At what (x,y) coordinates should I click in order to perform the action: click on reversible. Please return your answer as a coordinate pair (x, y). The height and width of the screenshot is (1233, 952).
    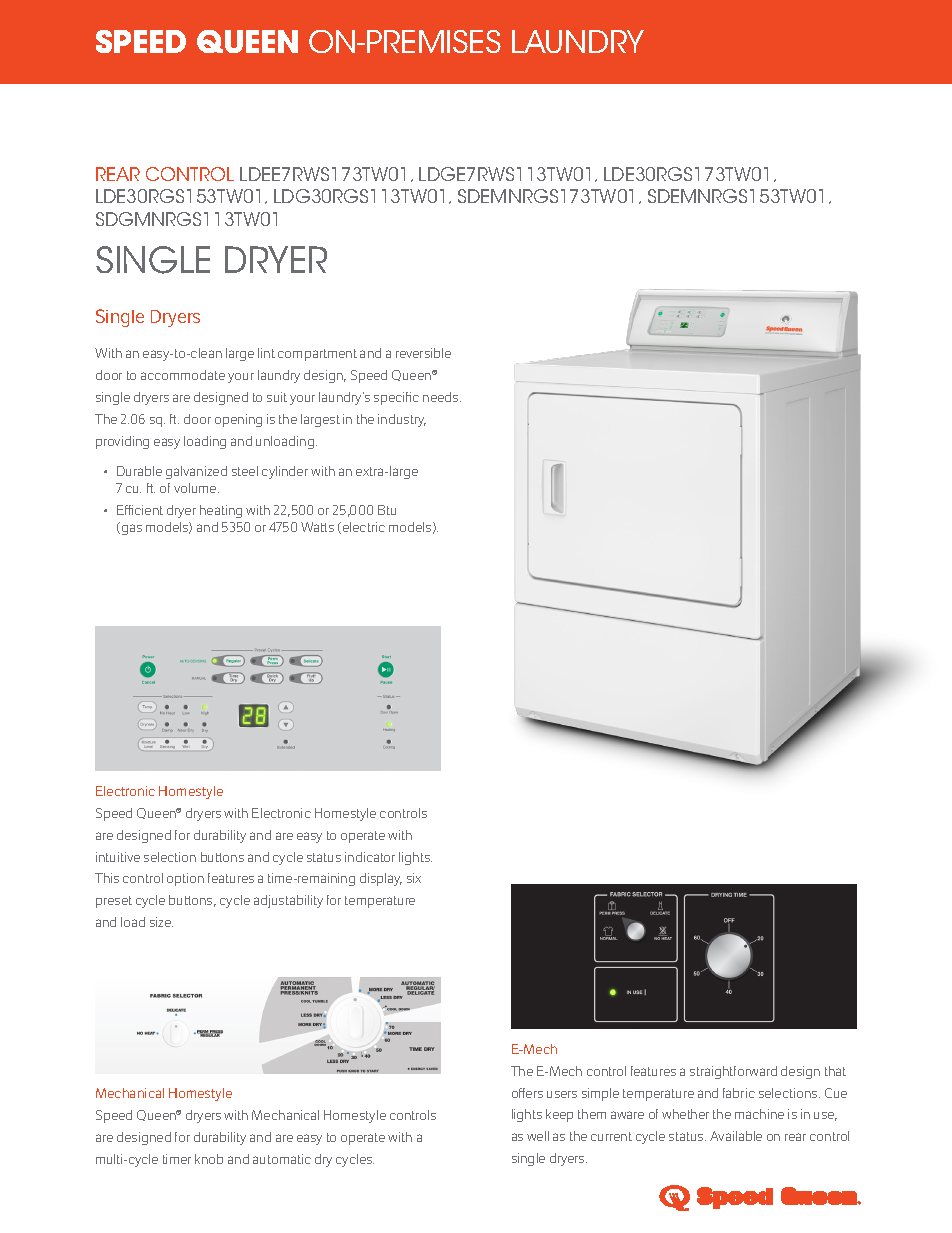
    Looking at the image, I should click on (423, 353).
